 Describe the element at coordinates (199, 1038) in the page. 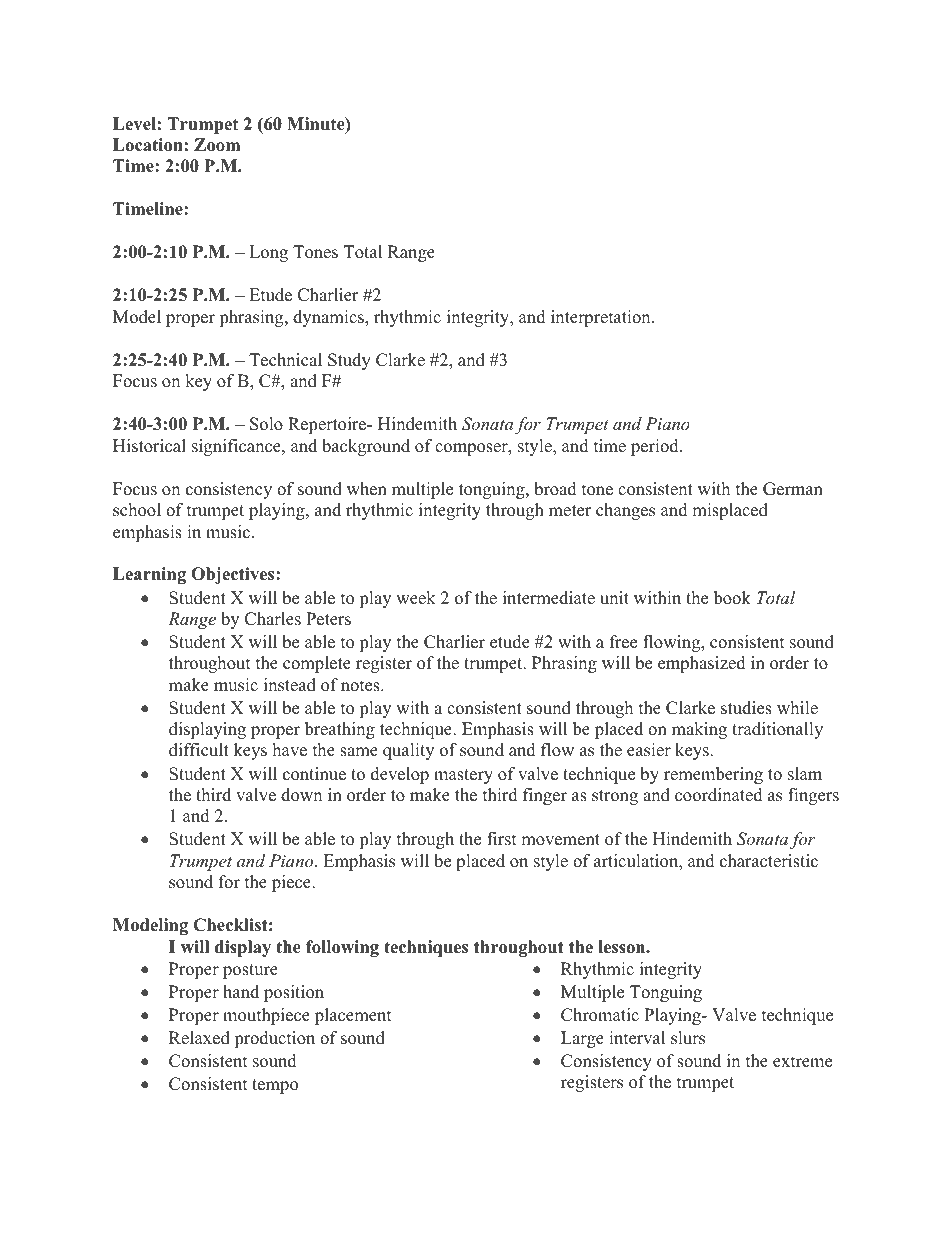

I see `Relaxed` at that location.
